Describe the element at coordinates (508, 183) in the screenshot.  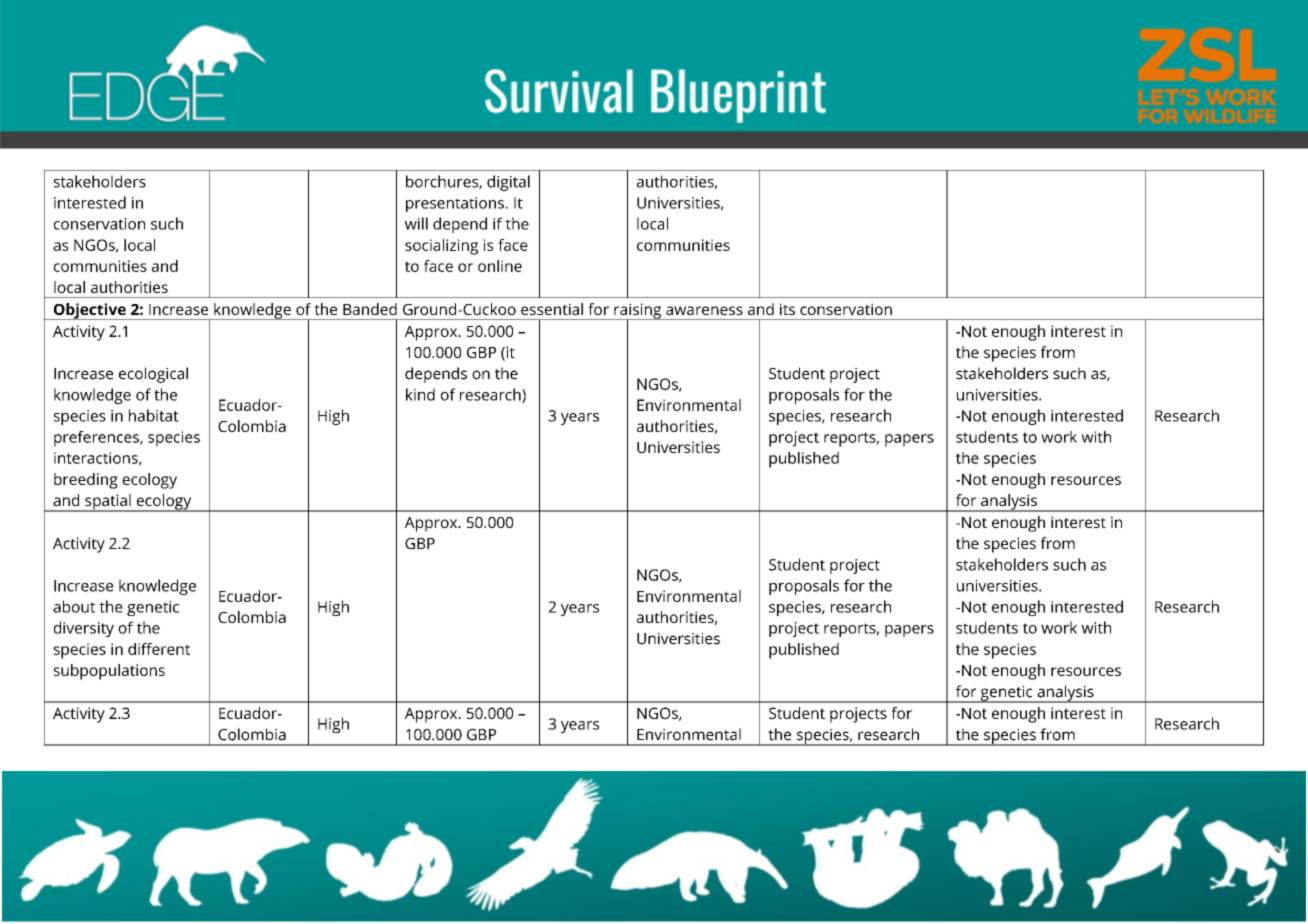
I see `digital` at that location.
